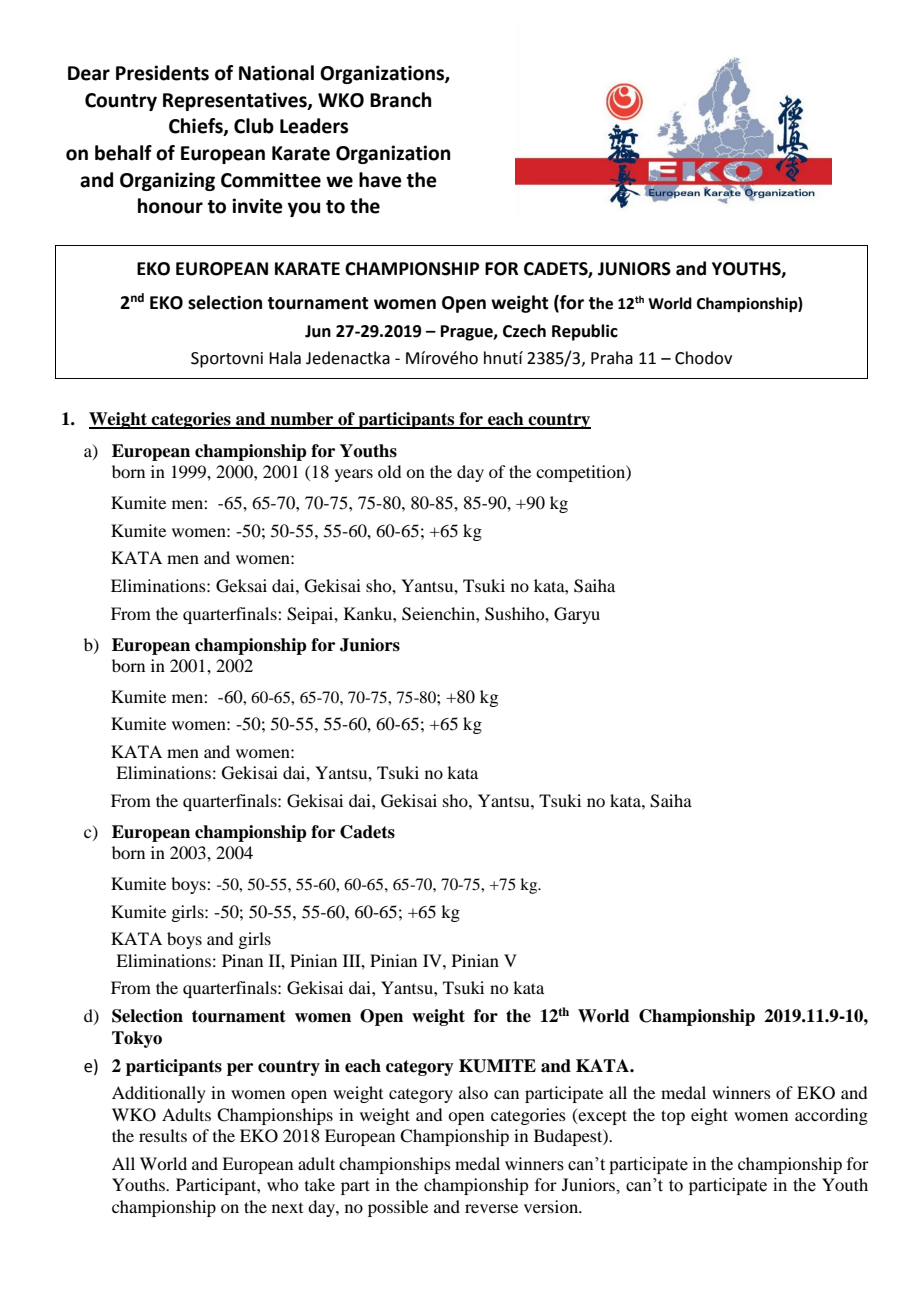 This screenshot has width=924, height=1308. What do you see at coordinates (401, 100) in the screenshot?
I see `Branch` at bounding box center [401, 100].
